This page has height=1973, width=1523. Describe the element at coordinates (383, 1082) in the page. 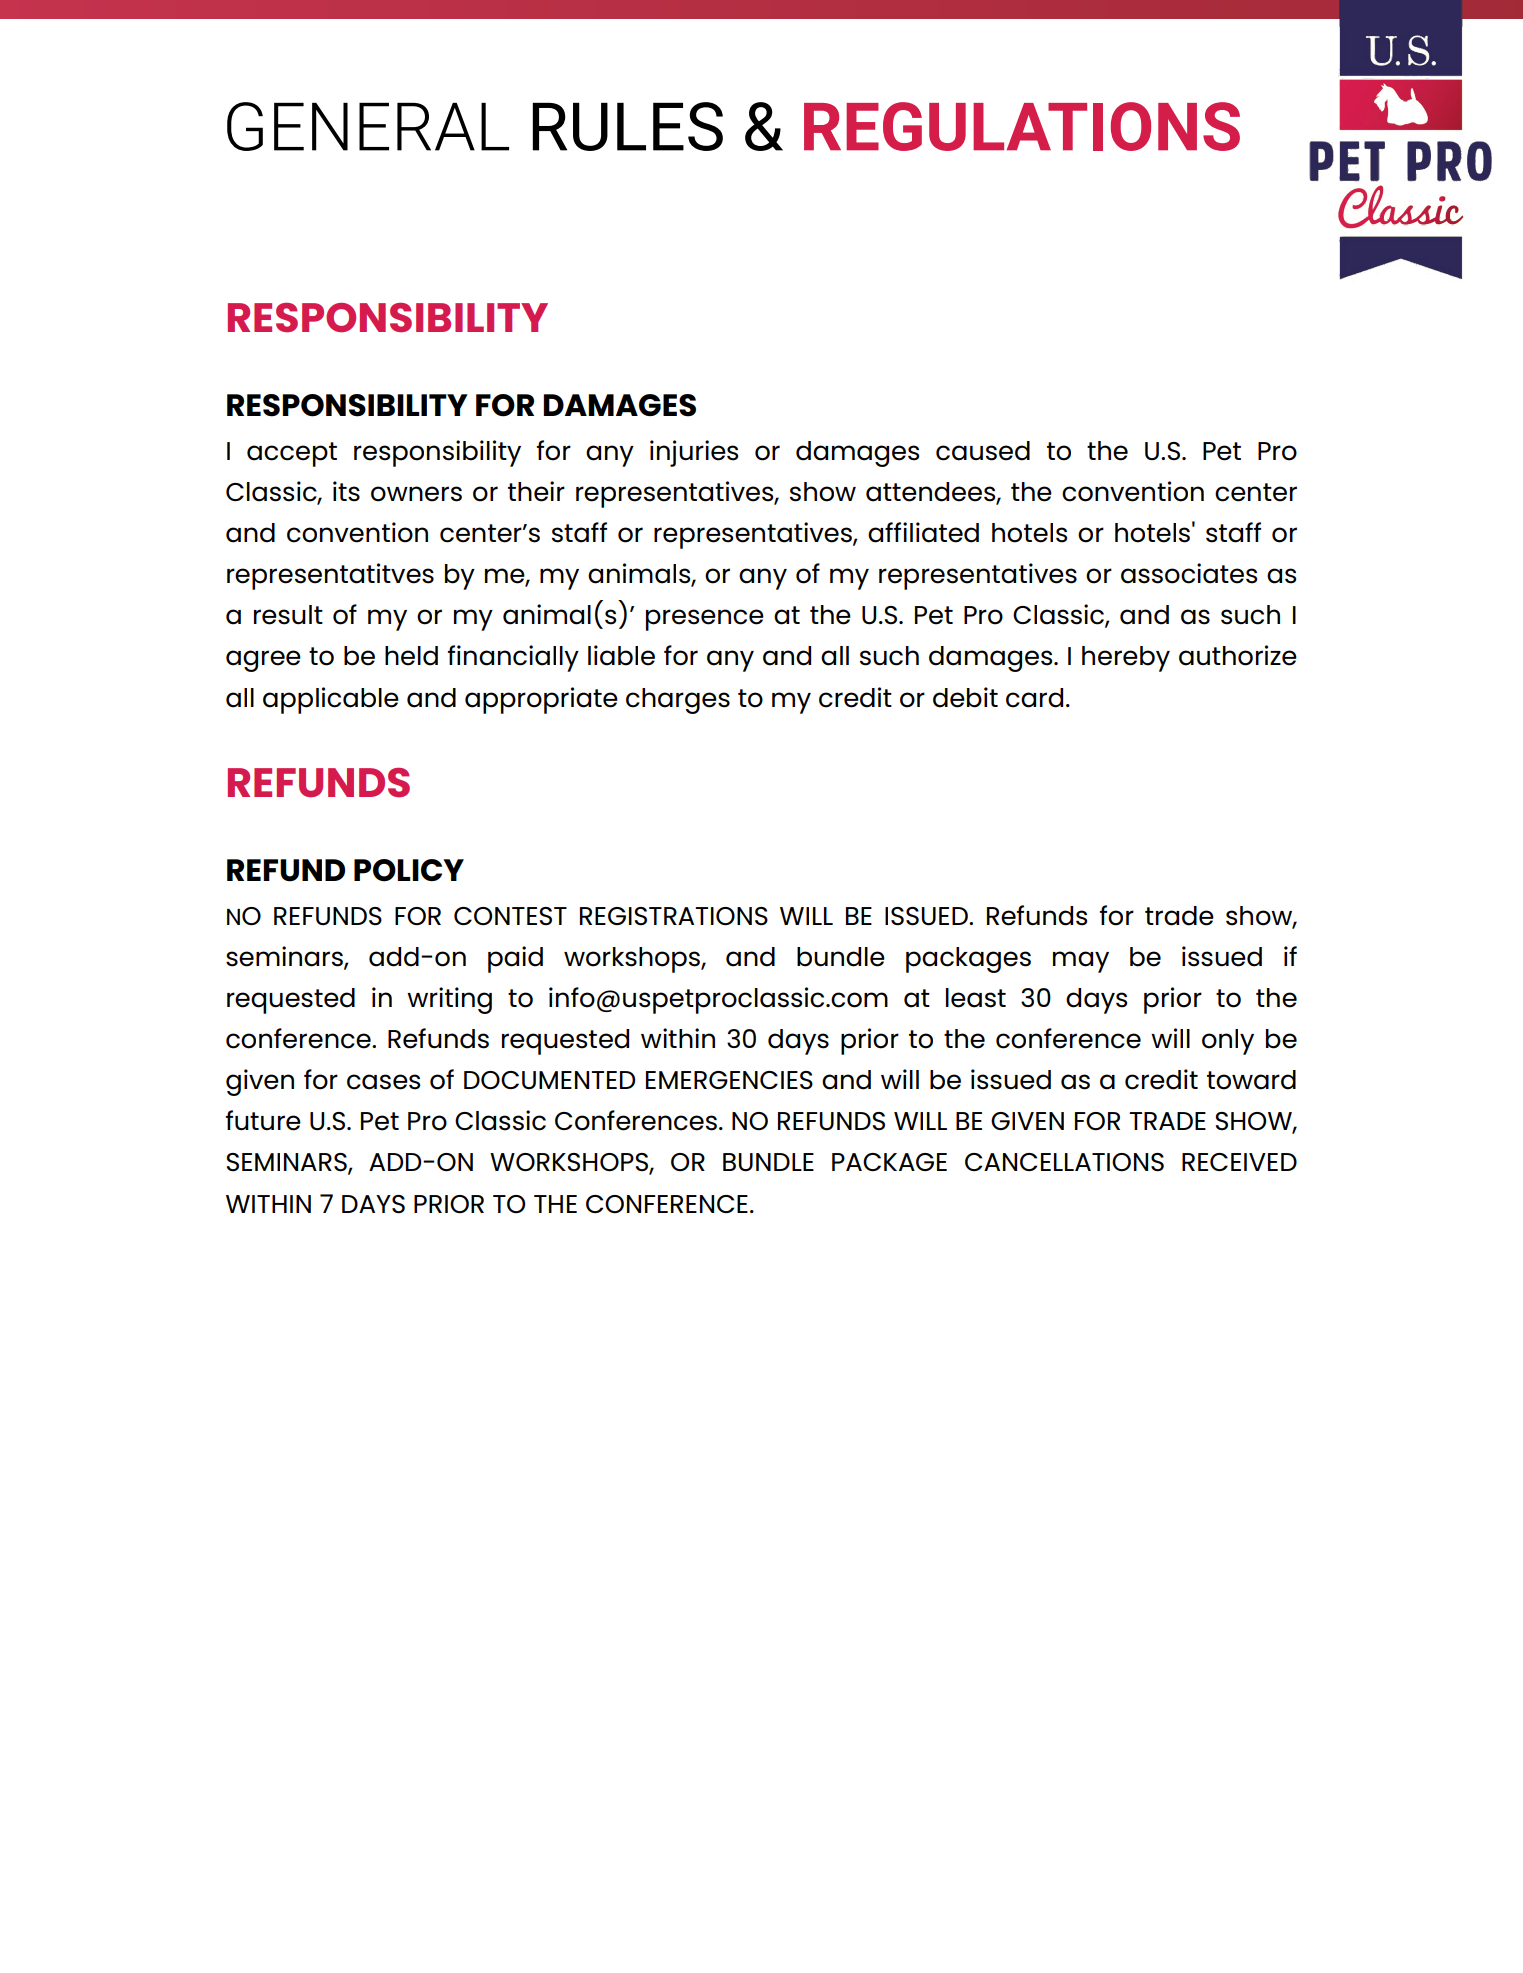

I see `cases` at that location.
